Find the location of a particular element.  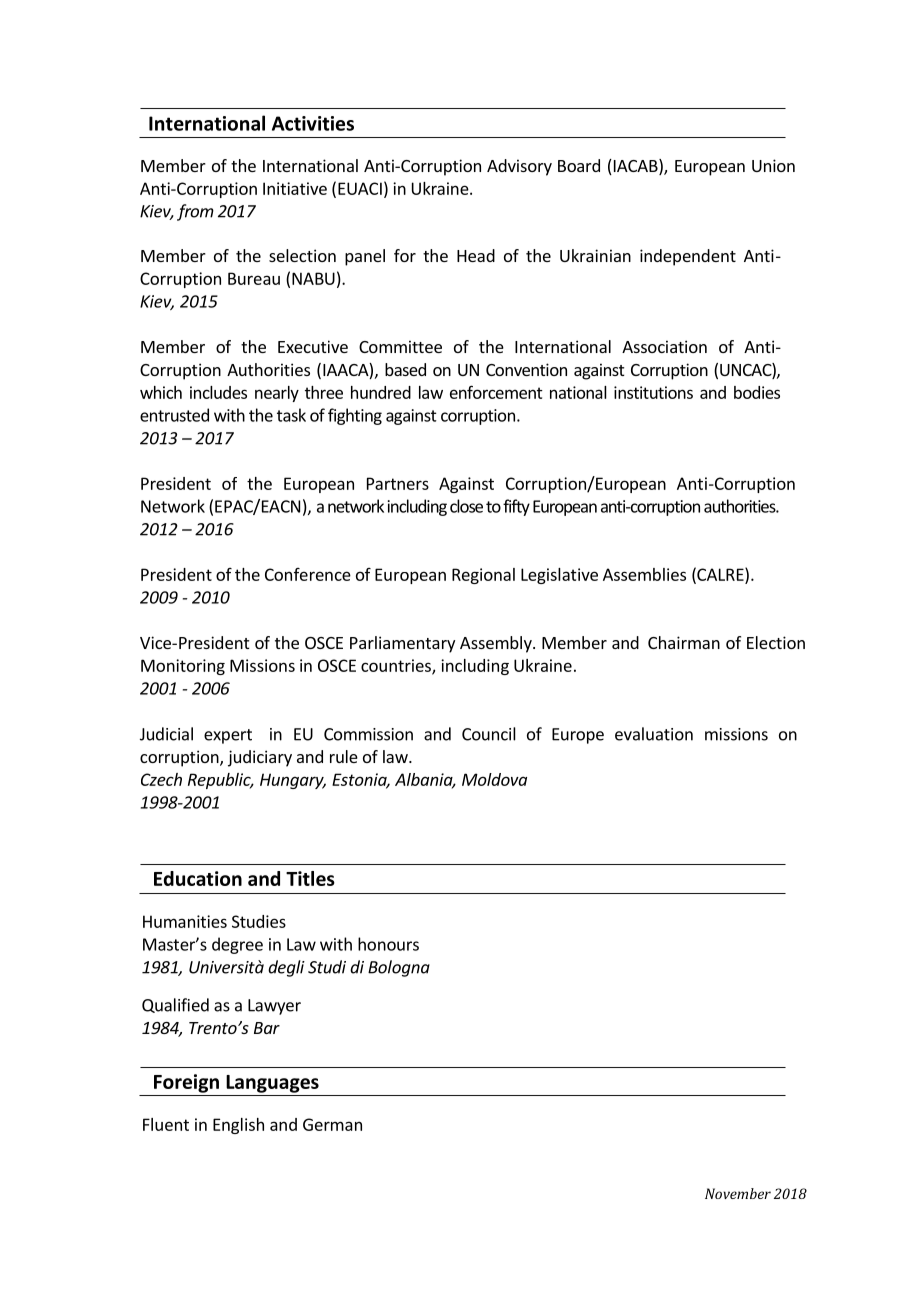

German is located at coordinates (332, 1124).
